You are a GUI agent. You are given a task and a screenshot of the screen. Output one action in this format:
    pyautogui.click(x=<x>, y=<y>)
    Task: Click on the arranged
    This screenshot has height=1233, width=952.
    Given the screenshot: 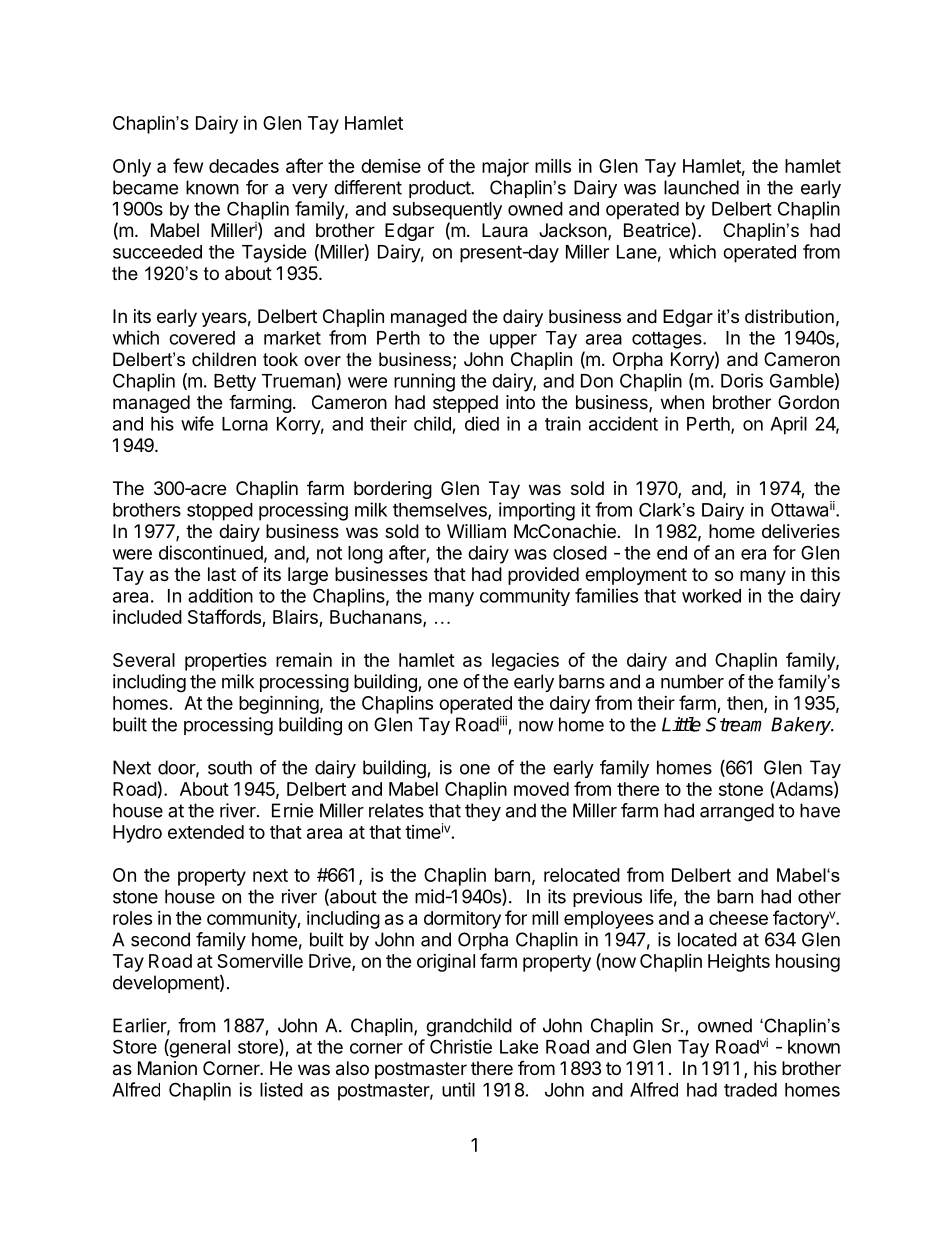 What is the action you would take?
    pyautogui.click(x=737, y=812)
